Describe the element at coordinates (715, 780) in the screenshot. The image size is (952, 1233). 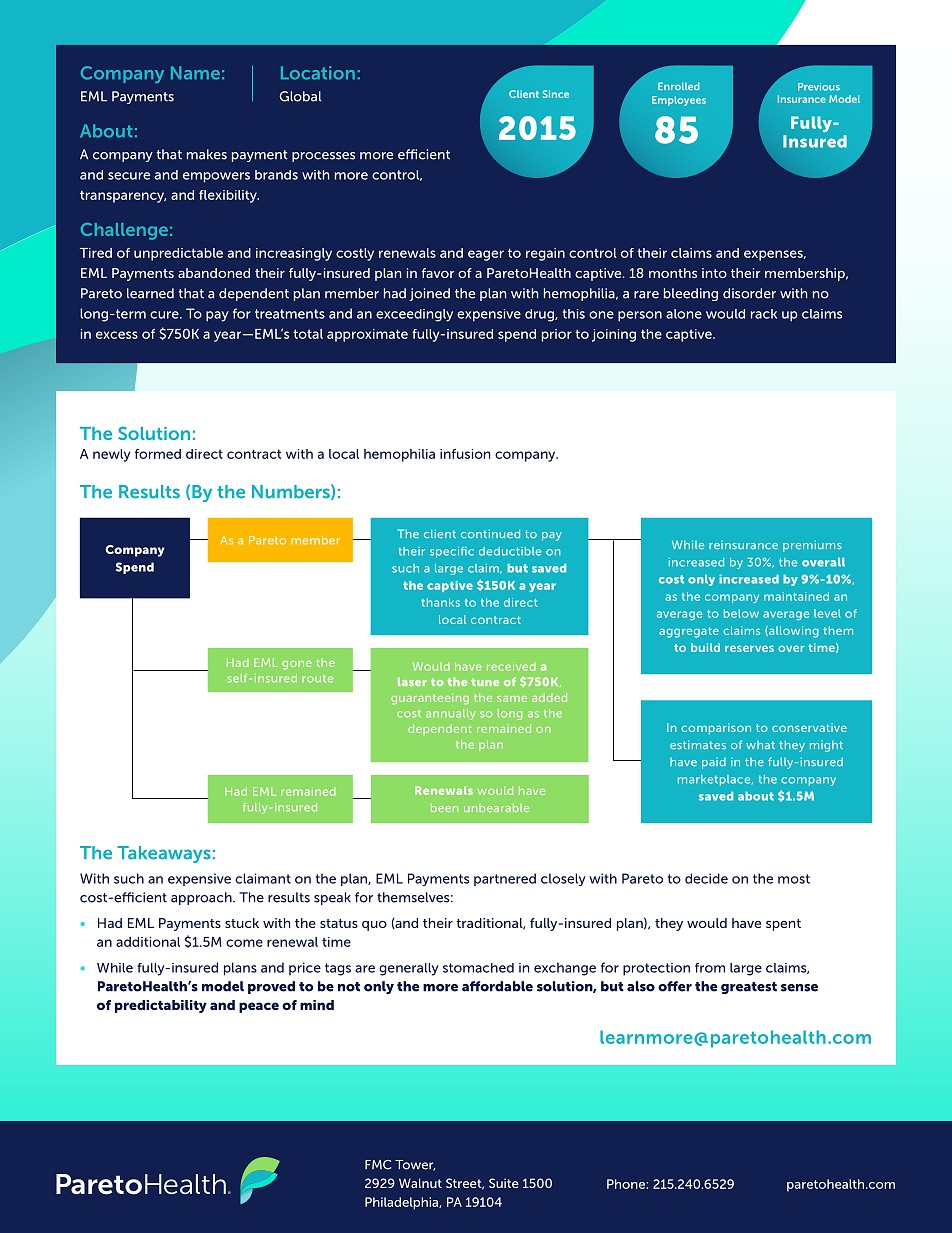
I see `marketplace` at that location.
